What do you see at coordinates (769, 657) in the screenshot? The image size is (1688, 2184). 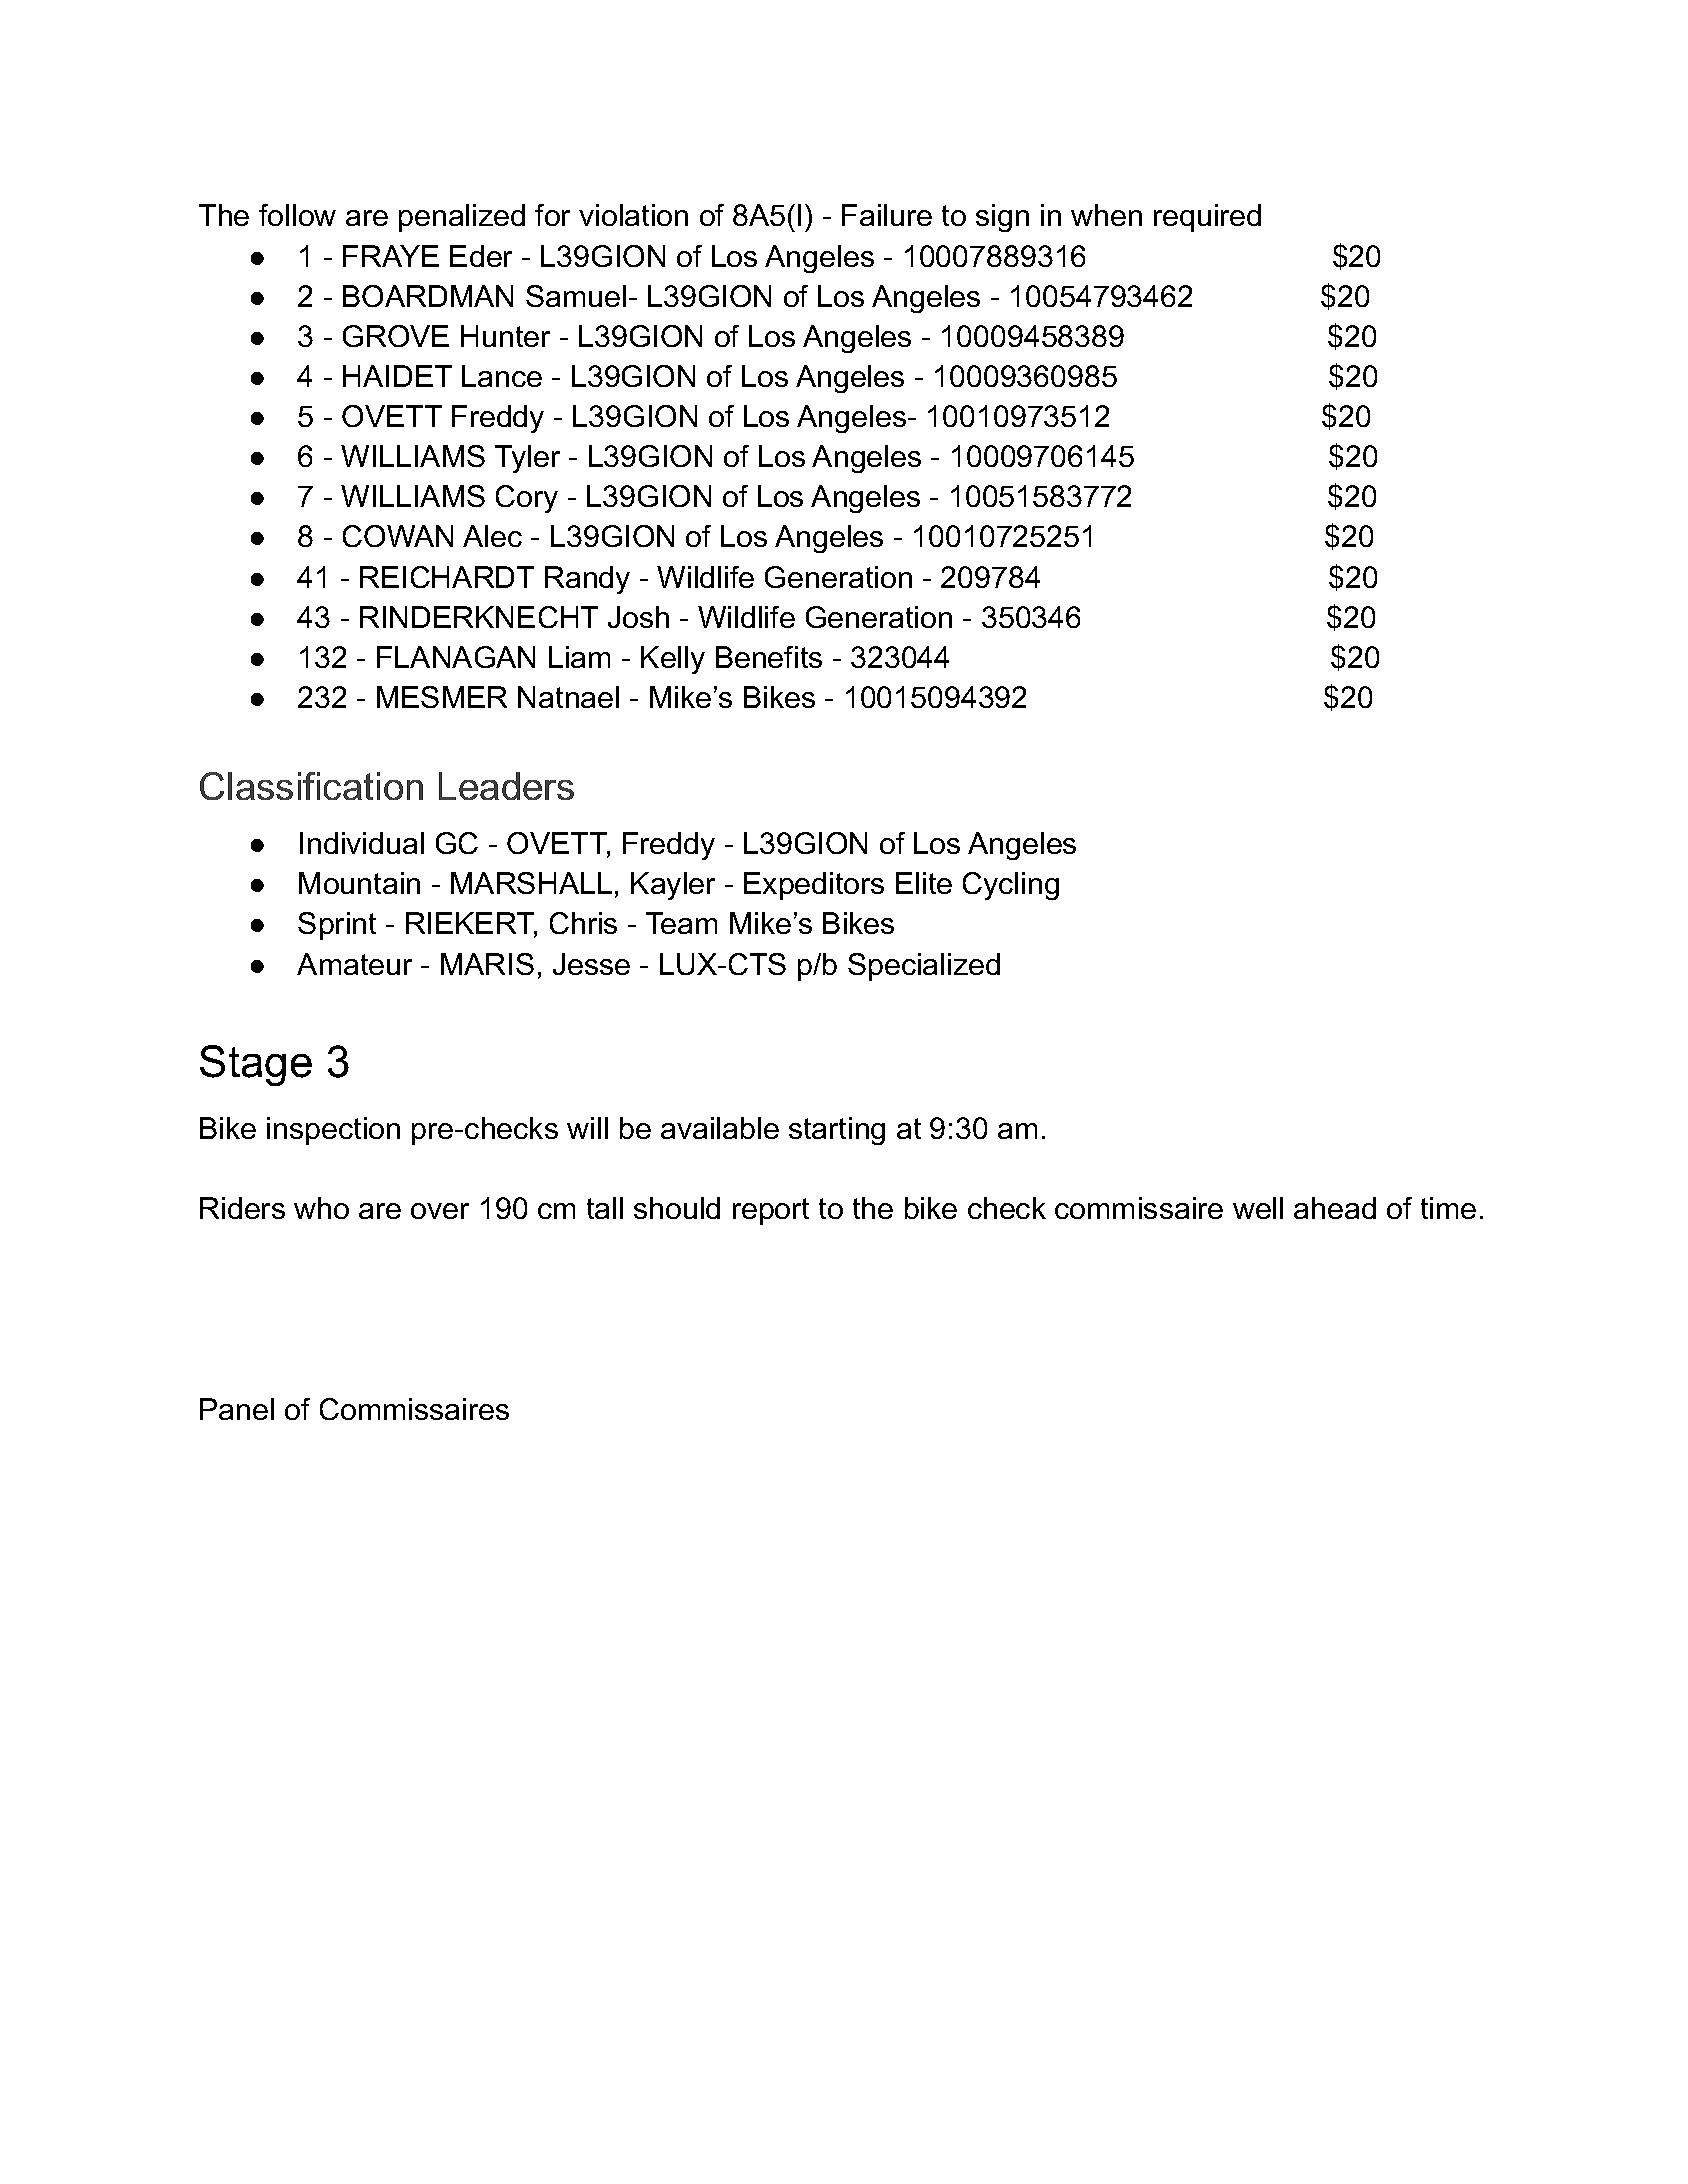 I see `Benefits` at bounding box center [769, 657].
